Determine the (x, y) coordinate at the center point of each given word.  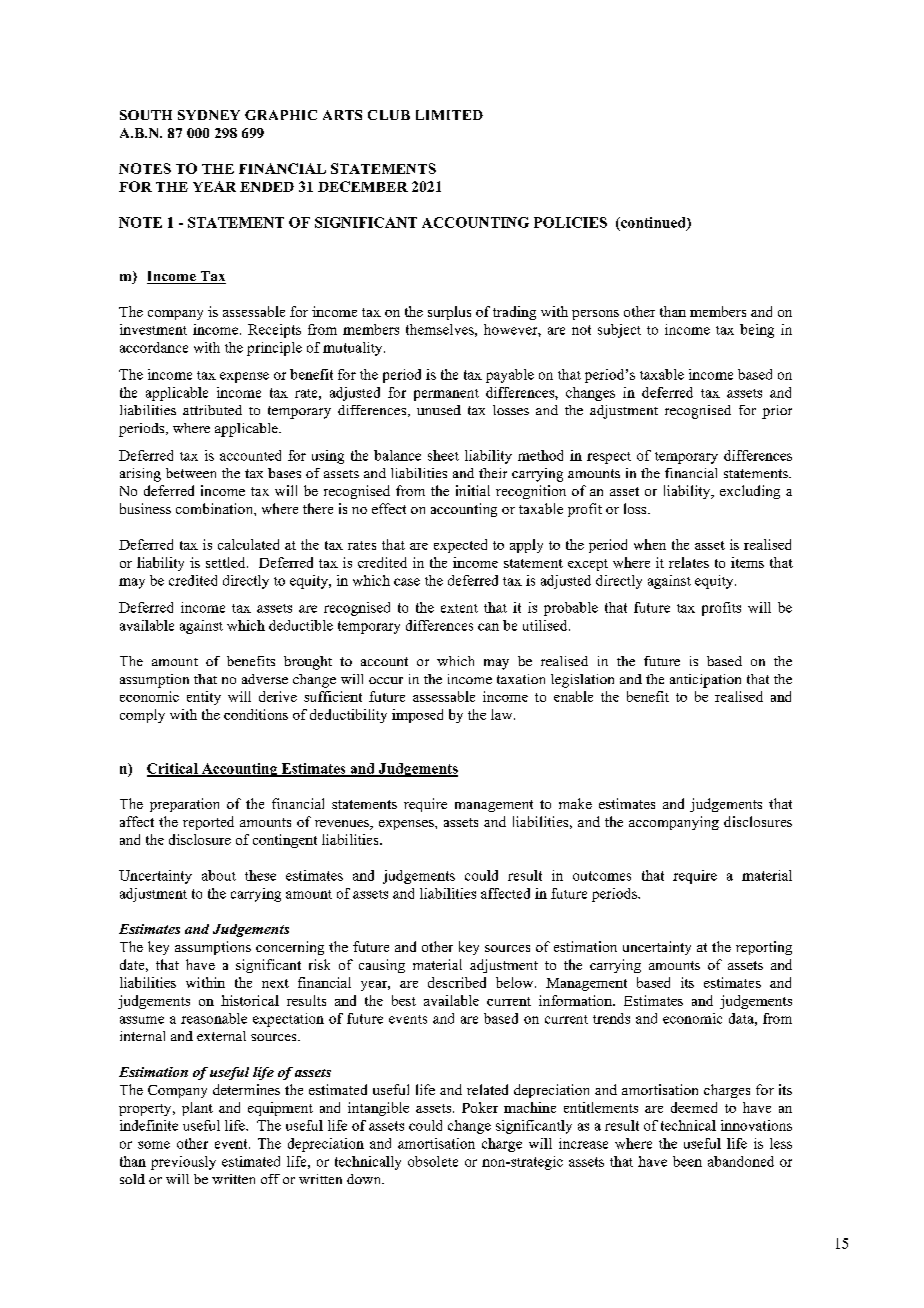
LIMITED (449, 115)
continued (653, 223)
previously (183, 1163)
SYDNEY (209, 115)
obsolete (433, 1161)
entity (204, 698)
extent (459, 608)
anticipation (705, 681)
